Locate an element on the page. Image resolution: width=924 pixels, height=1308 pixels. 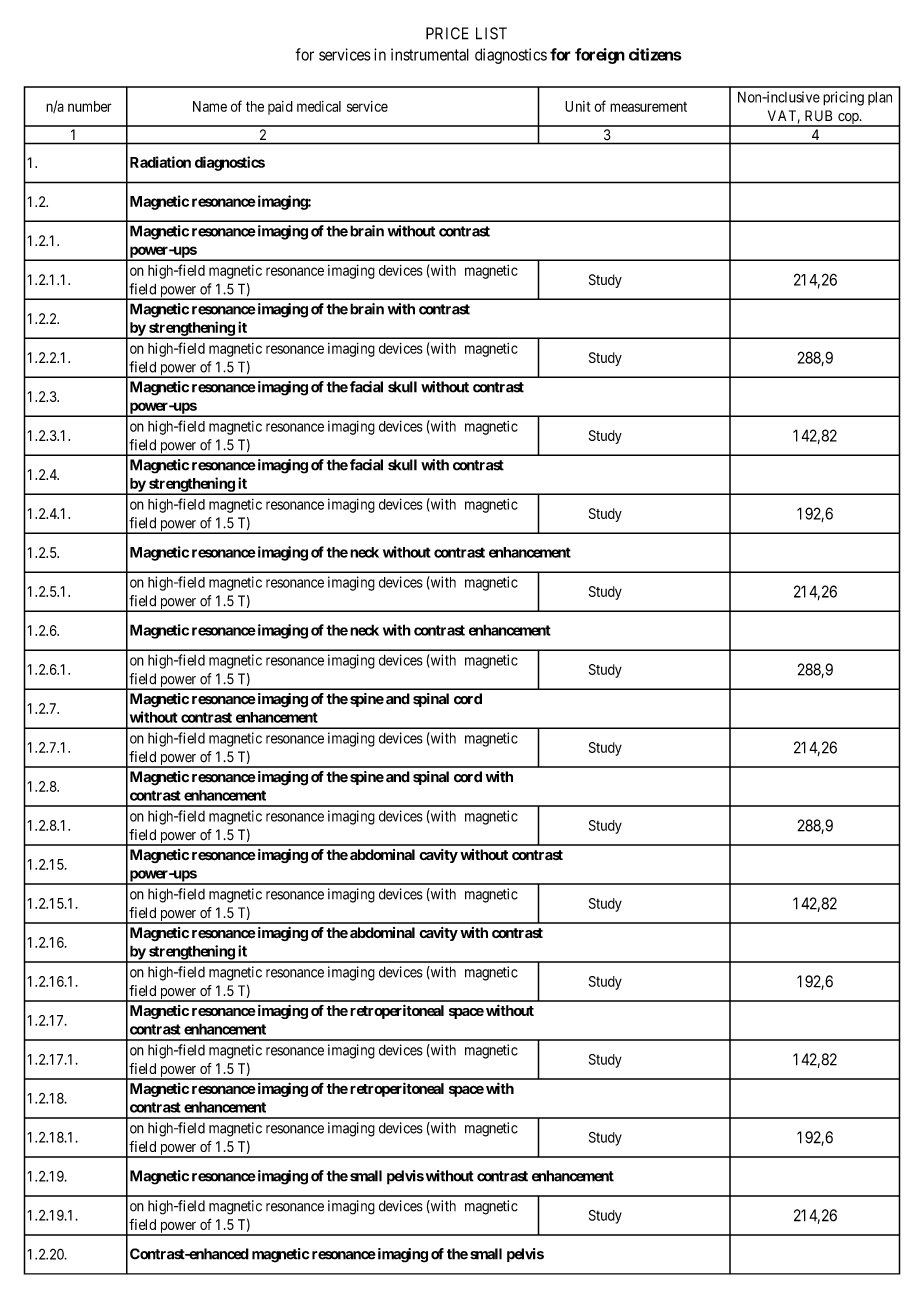
pricing is located at coordinates (843, 98).
